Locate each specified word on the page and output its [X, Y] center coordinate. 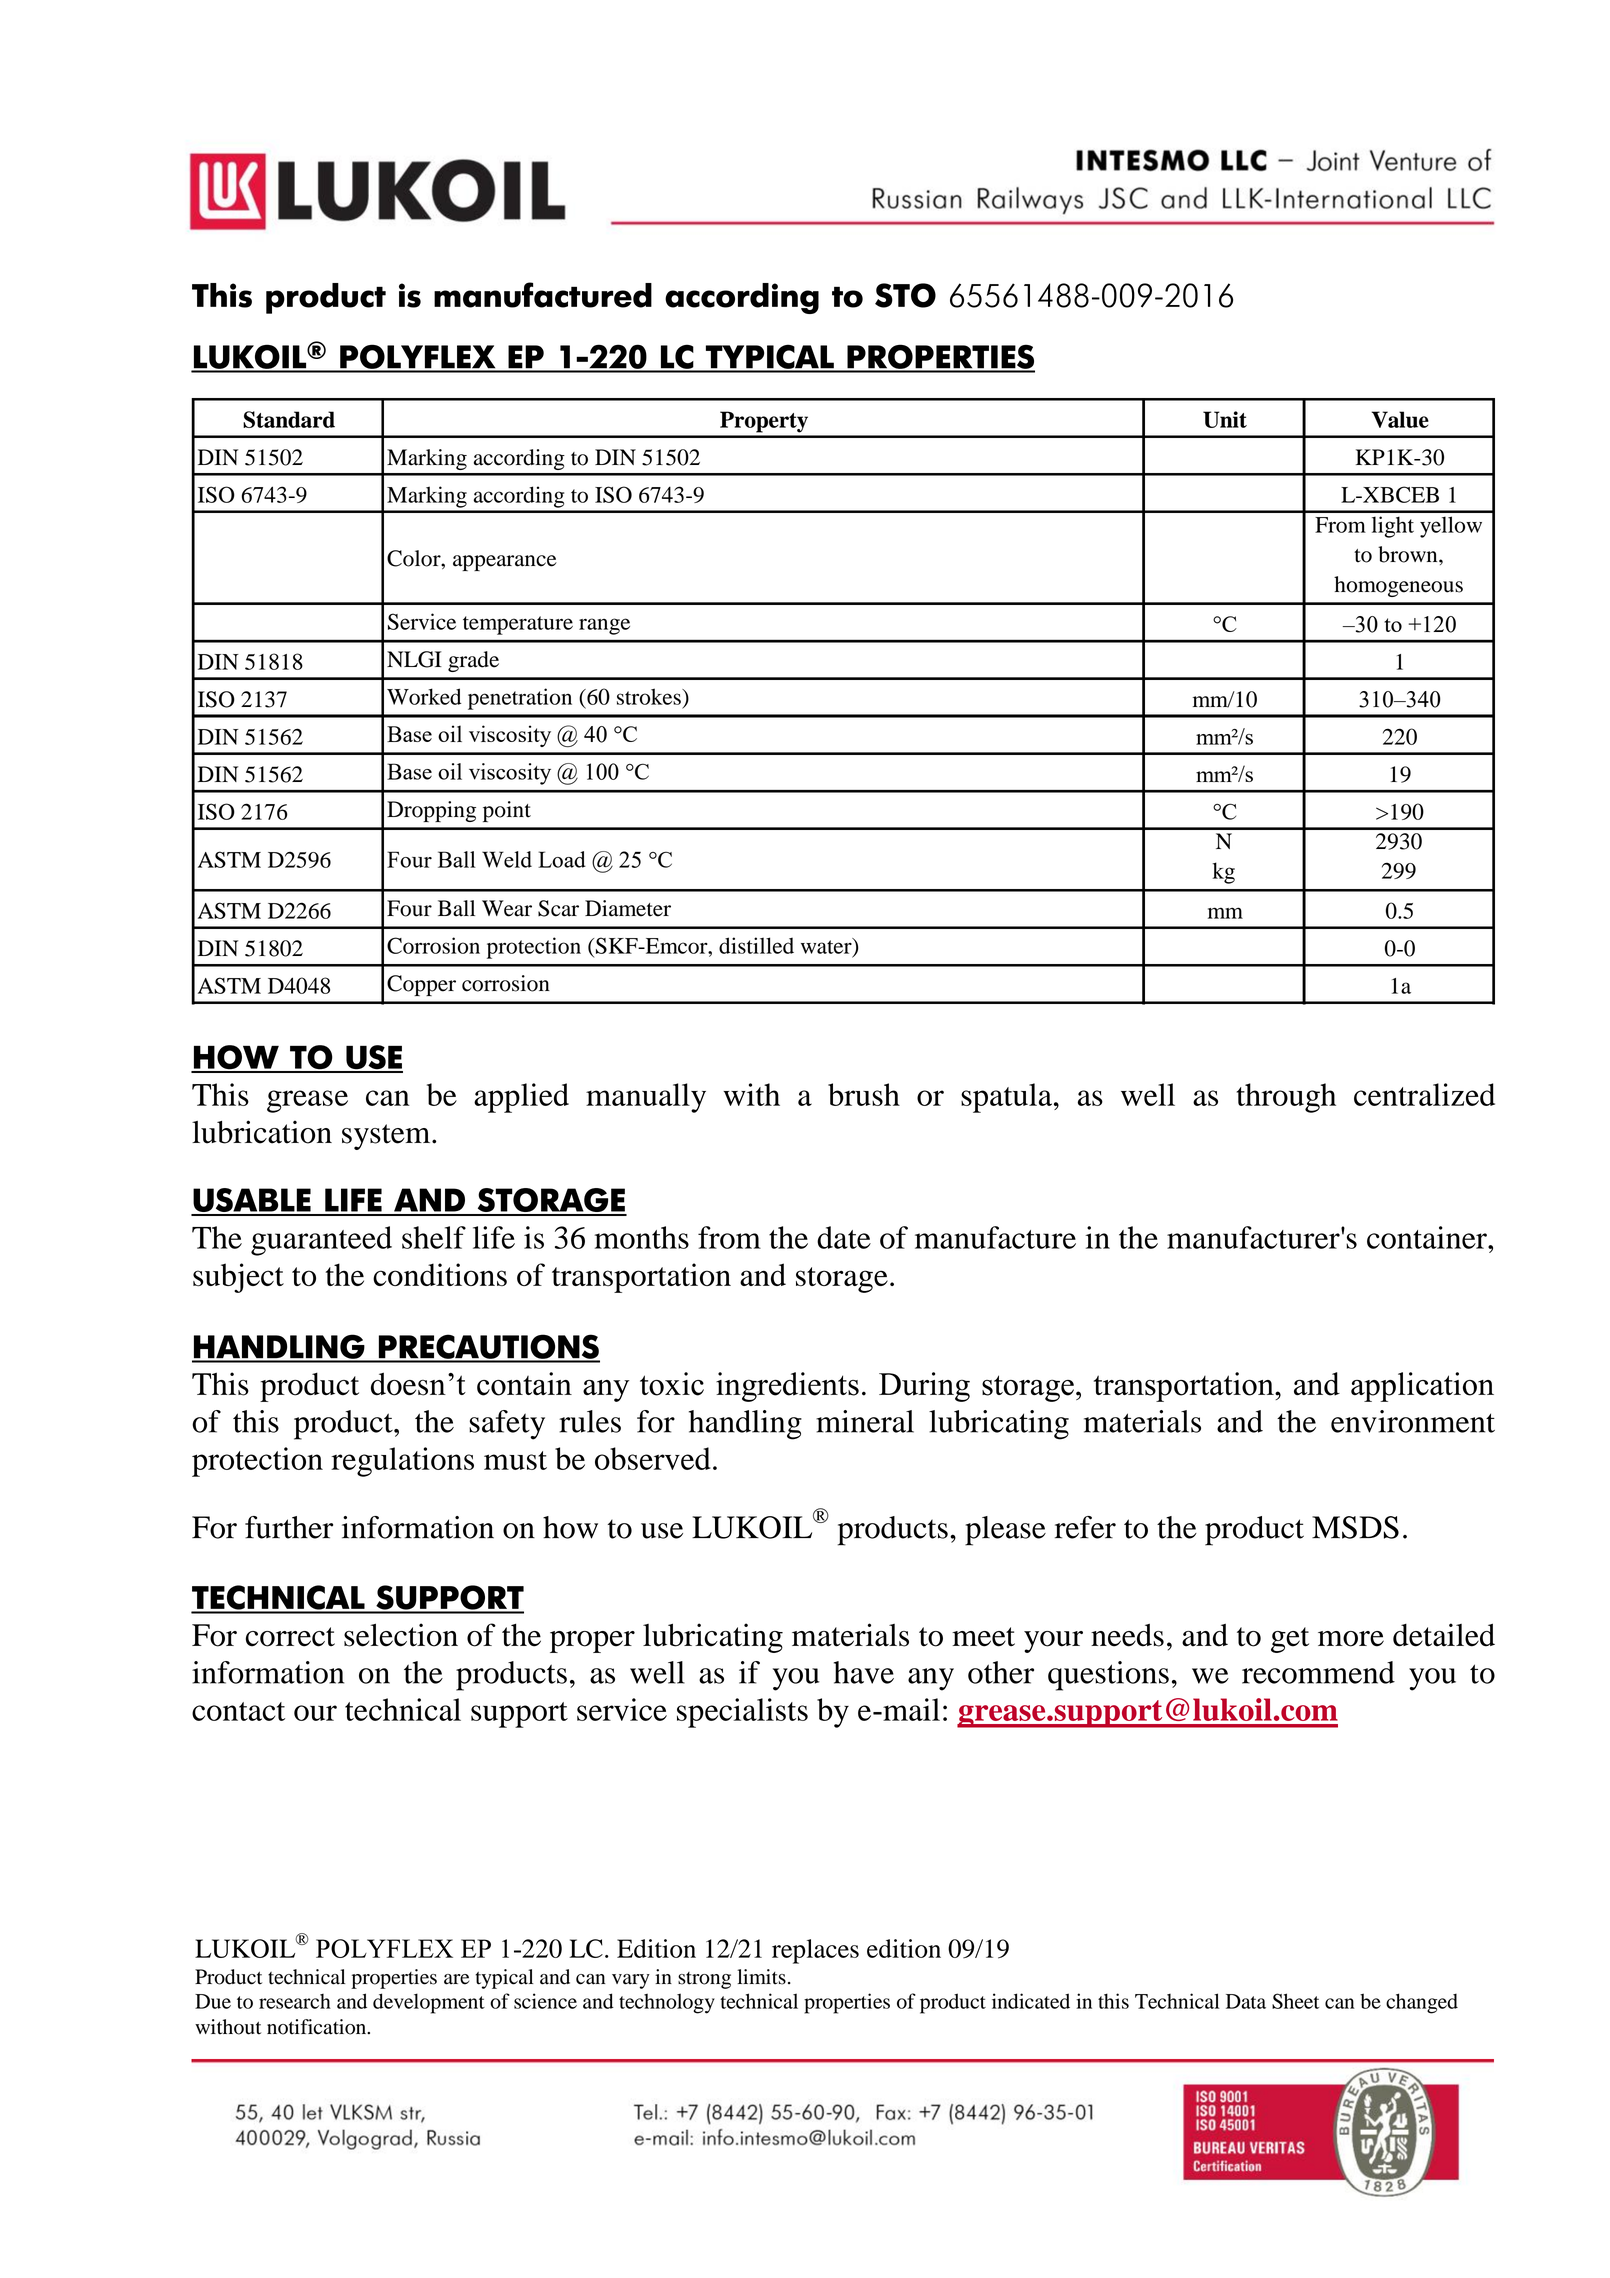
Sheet [1295, 2001]
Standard [289, 419]
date [844, 1237]
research [295, 2001]
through [1286, 1098]
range [604, 626]
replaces [815, 1951]
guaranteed [321, 1241]
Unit [1225, 419]
